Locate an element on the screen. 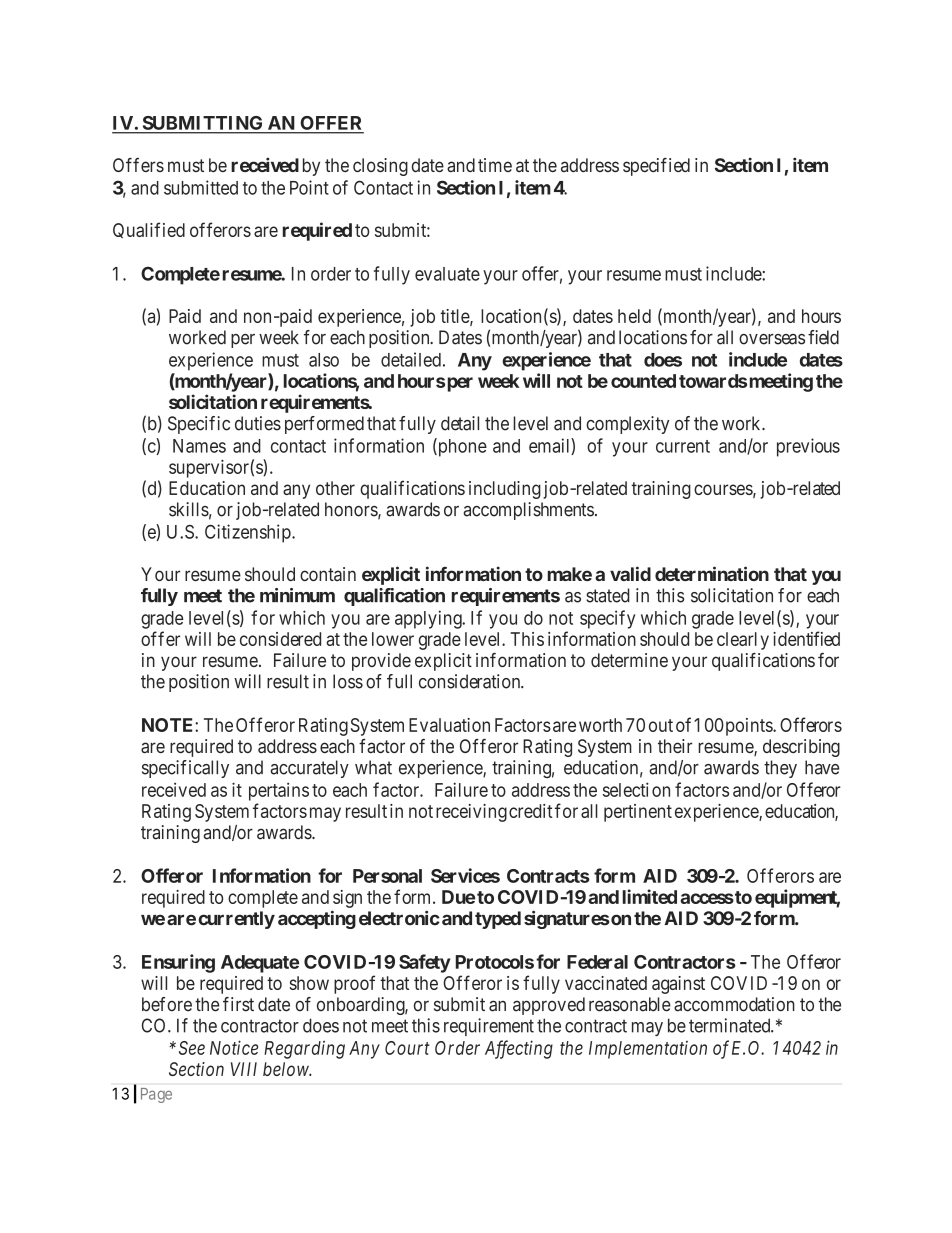  previous is located at coordinates (808, 447).
